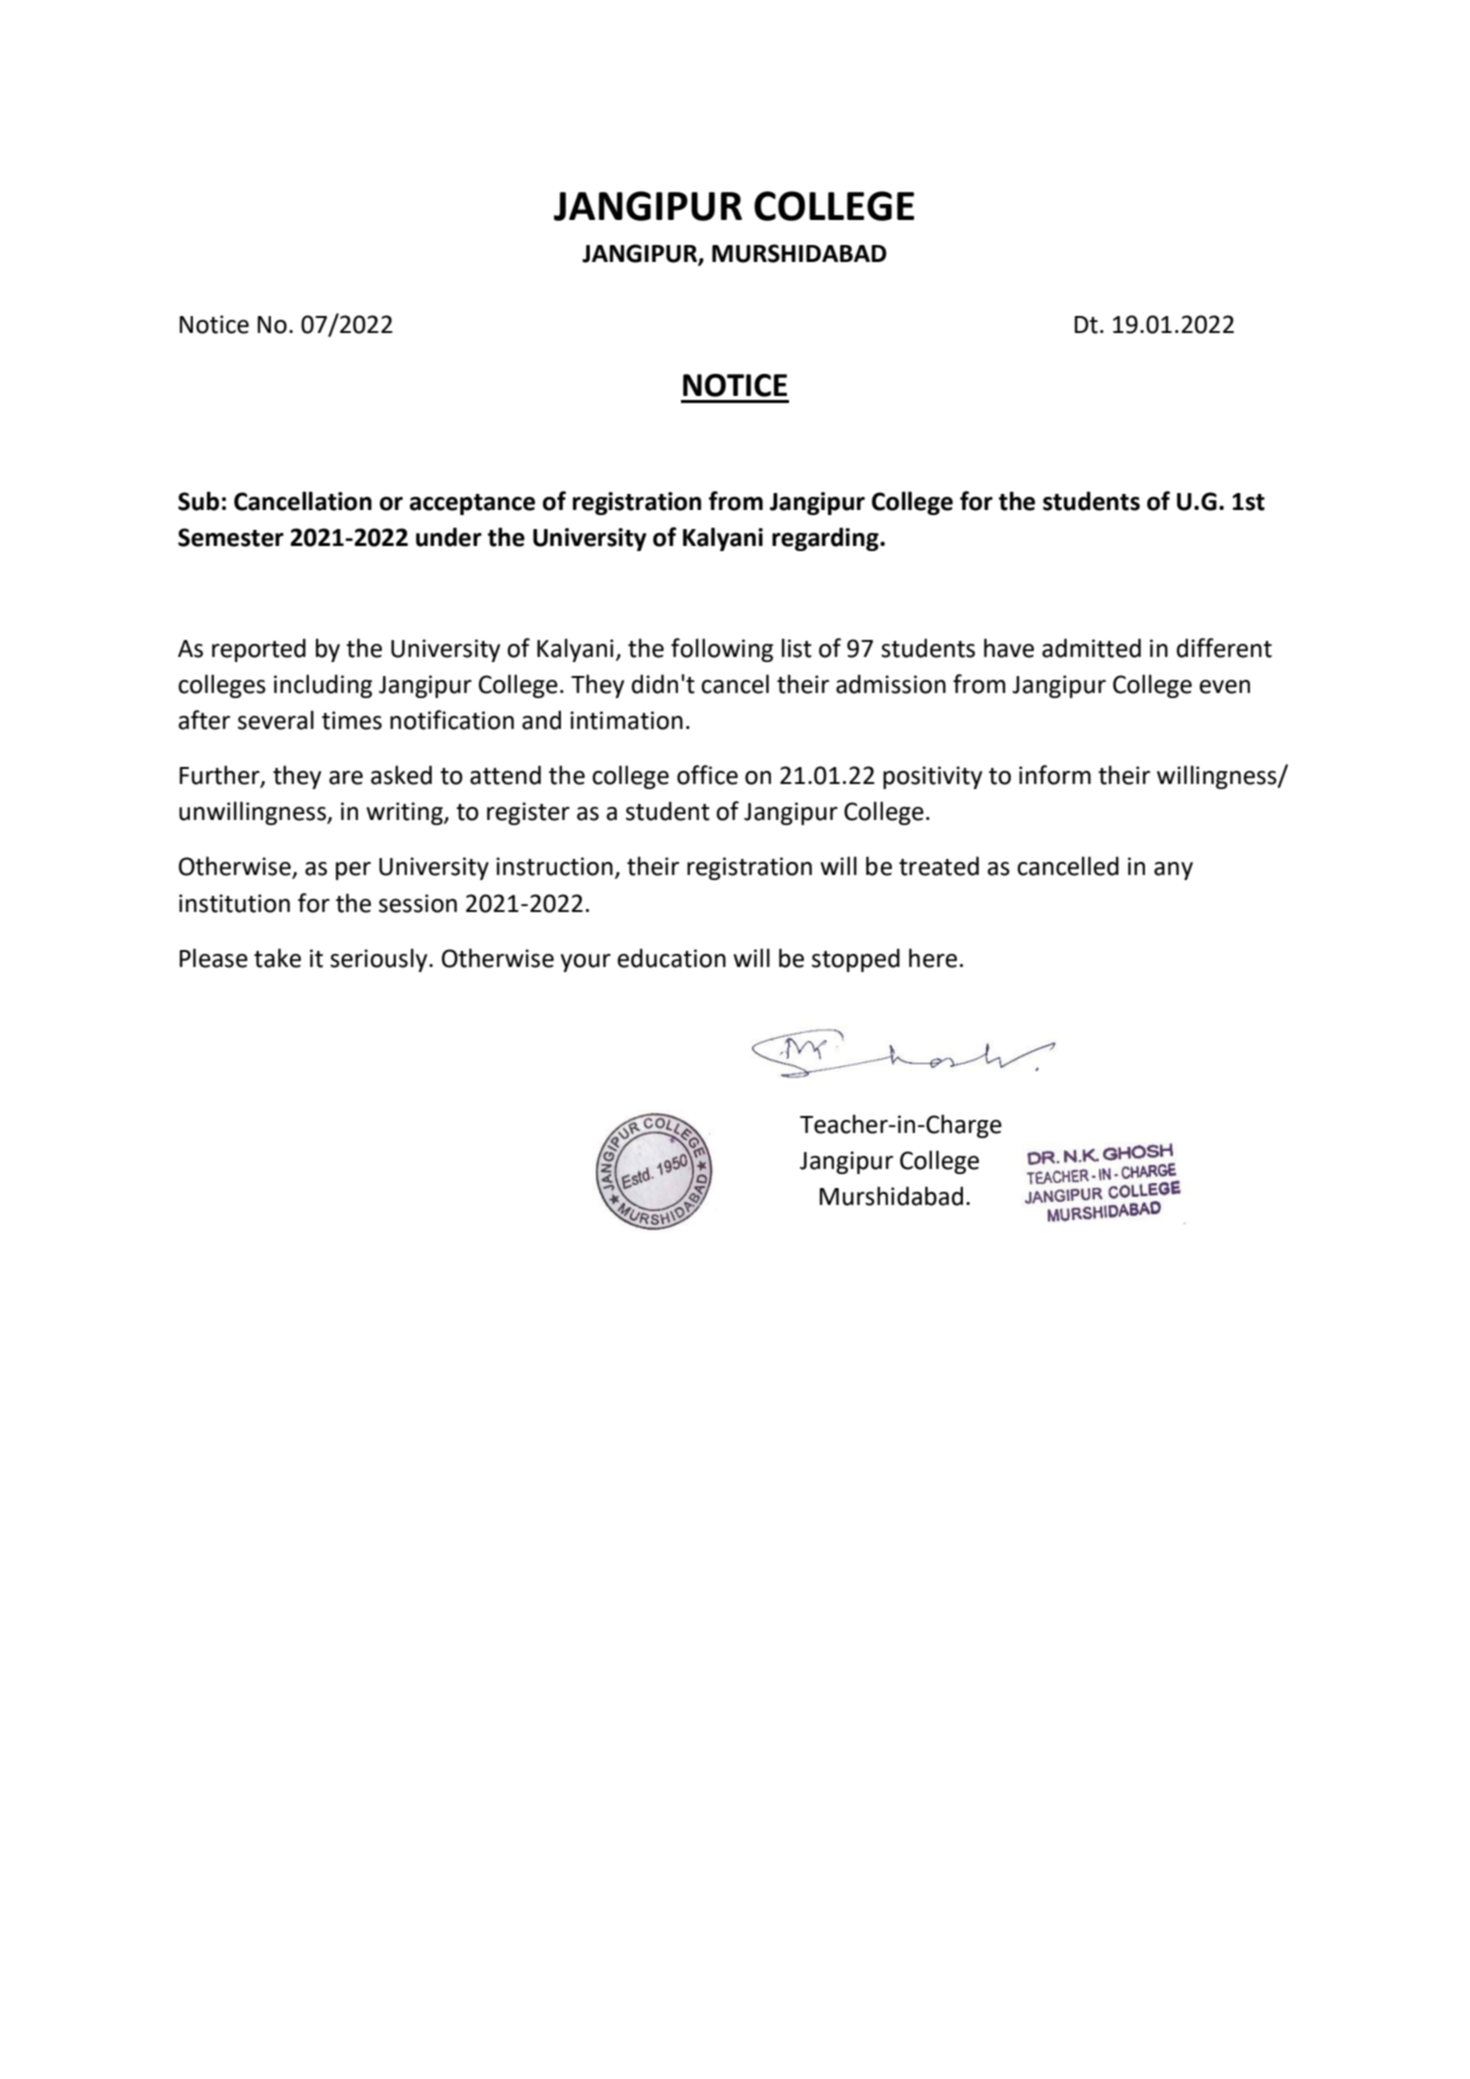  I want to click on writing, so click(405, 813).
